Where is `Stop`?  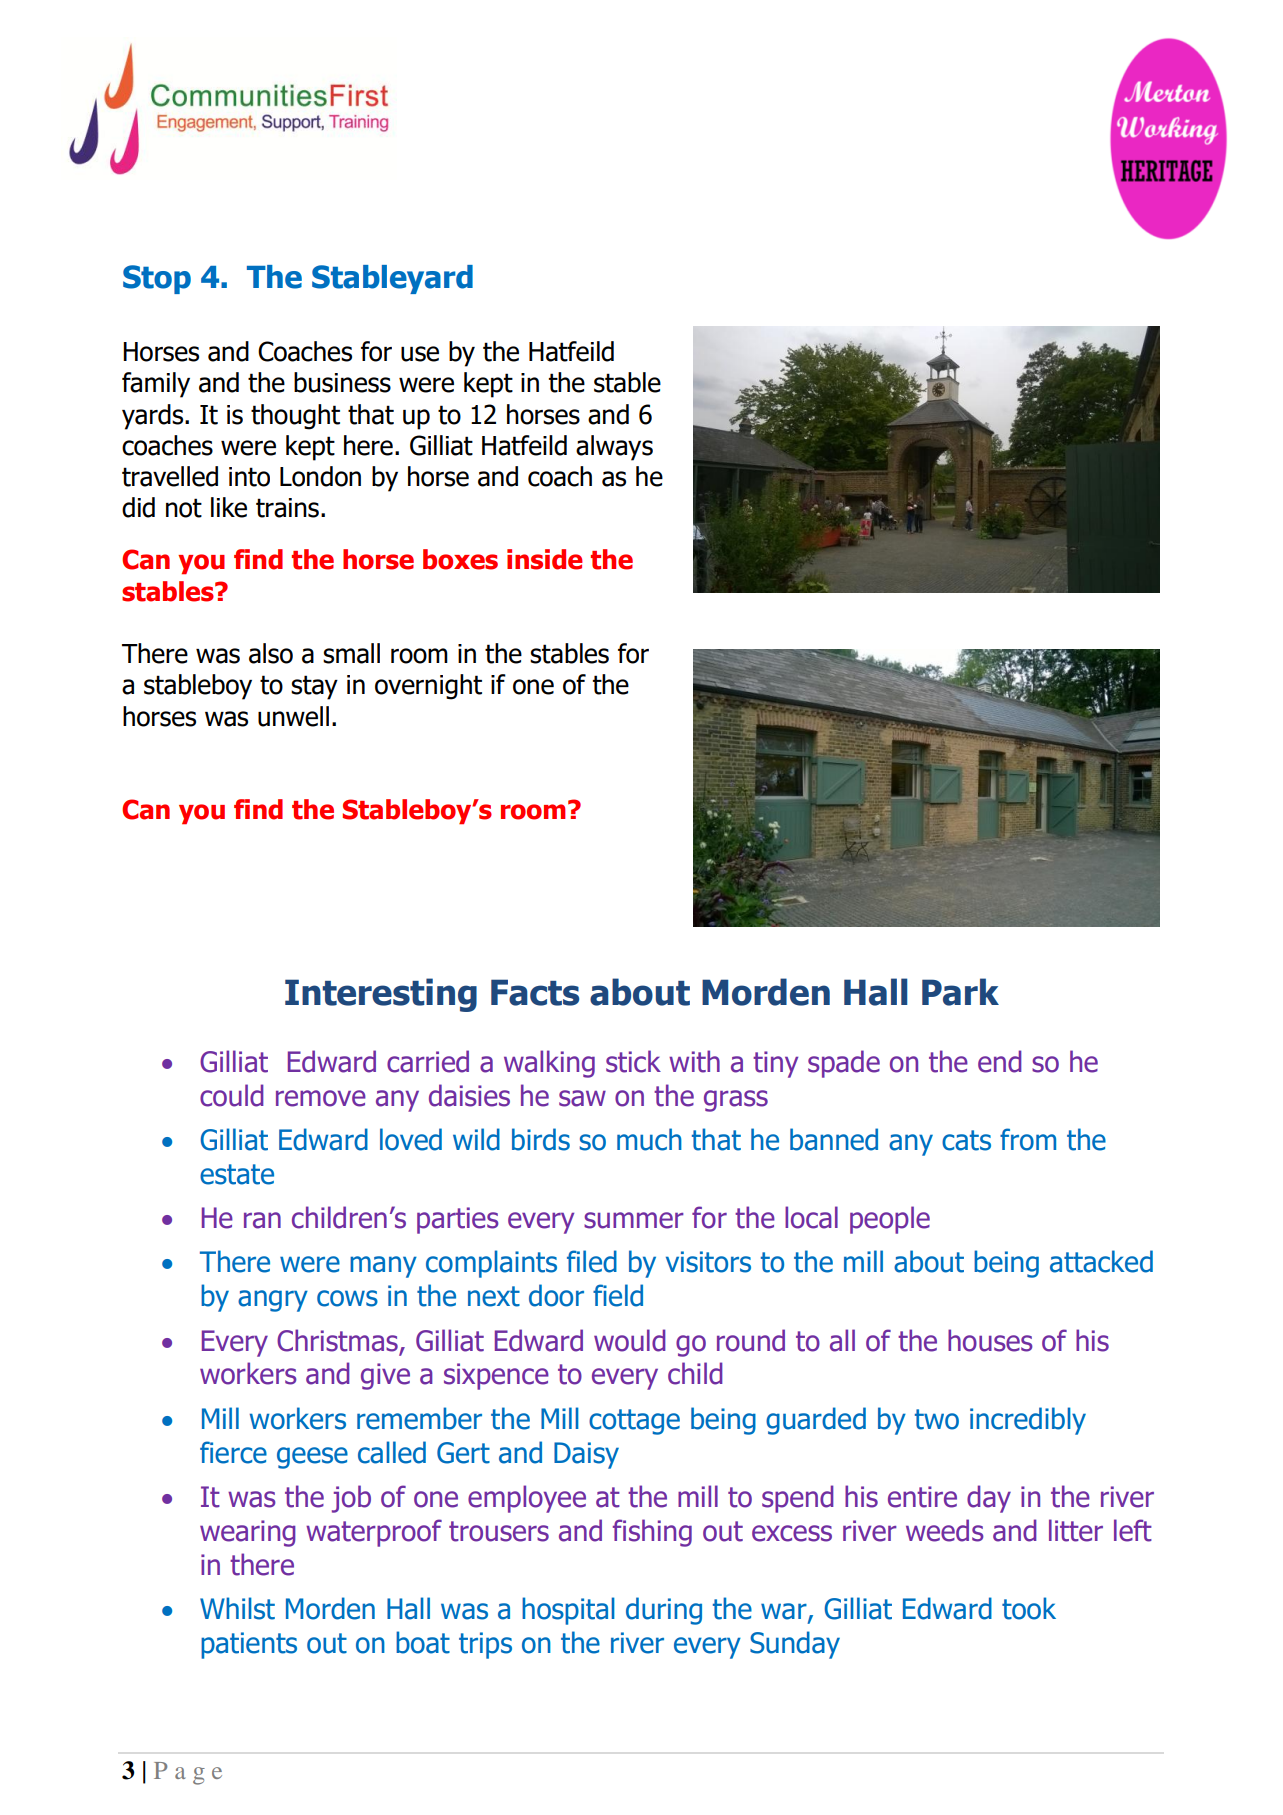 Stop is located at coordinates (157, 279).
